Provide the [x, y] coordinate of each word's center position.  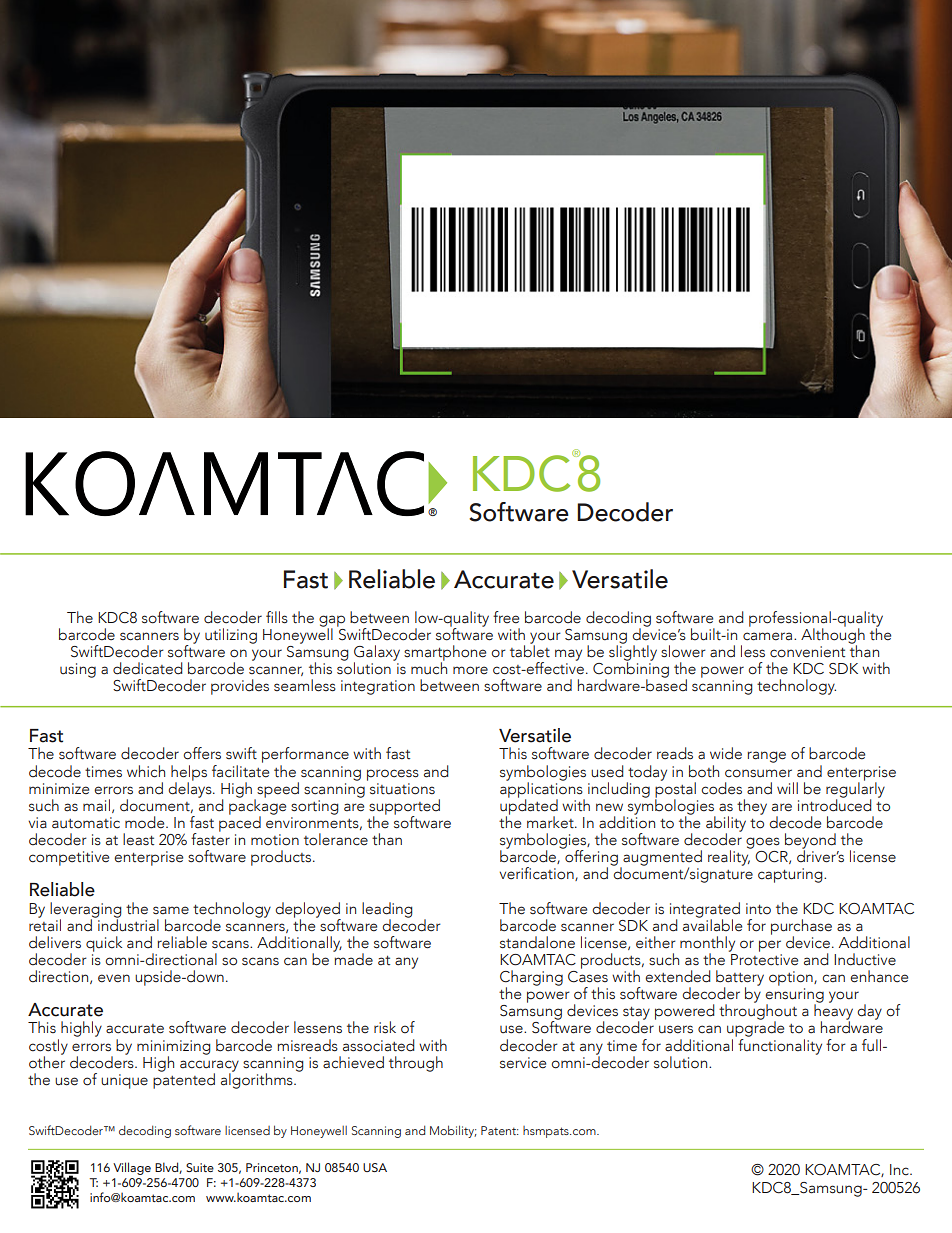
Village [132, 1168]
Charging [531, 979]
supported [404, 808]
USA [375, 1167]
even [114, 978]
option [792, 978]
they [752, 807]
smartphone [445, 654]
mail [96, 805]
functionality [779, 1045]
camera [769, 636]
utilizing [231, 636]
